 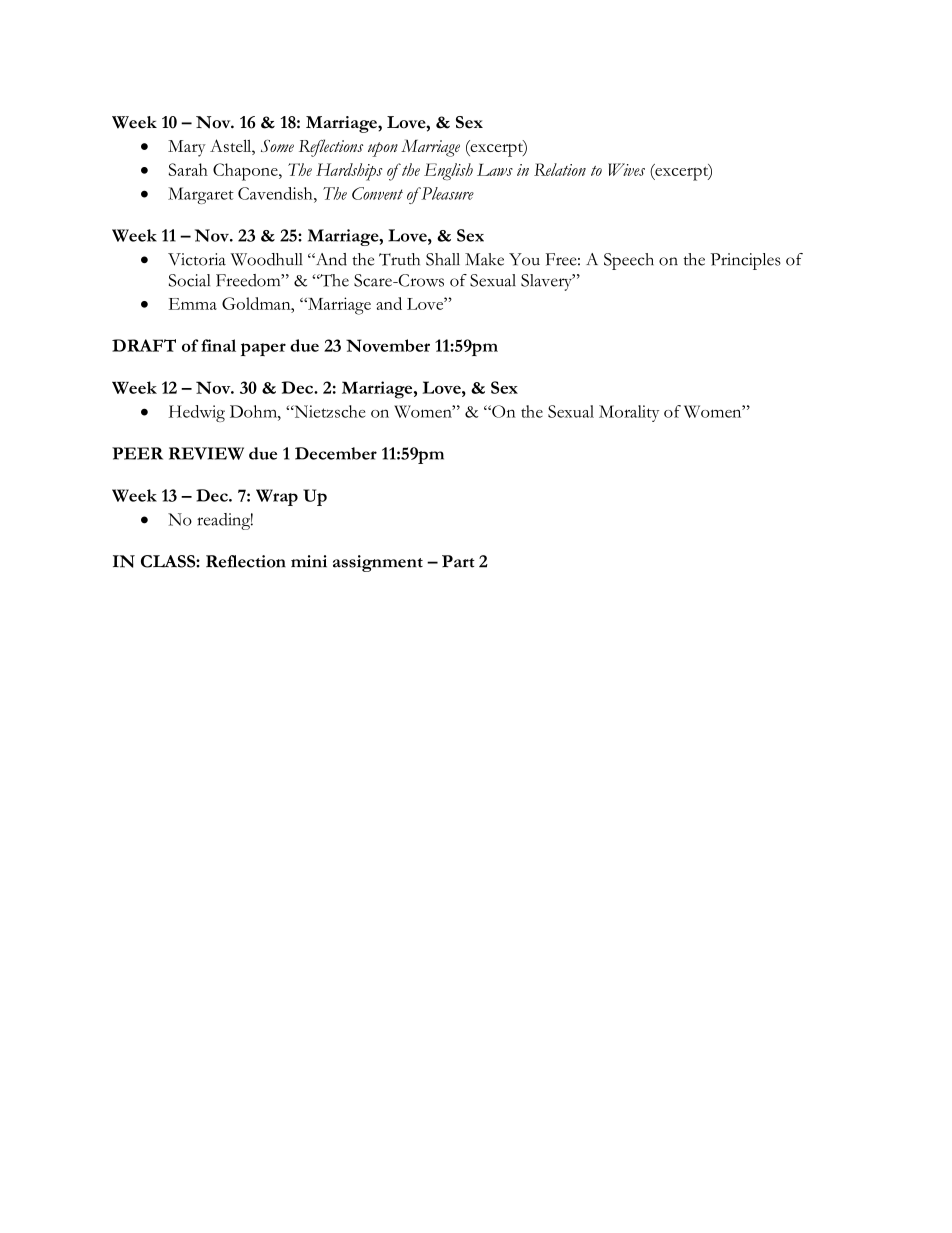 What do you see at coordinates (378, 563) in the document?
I see `assignment` at bounding box center [378, 563].
